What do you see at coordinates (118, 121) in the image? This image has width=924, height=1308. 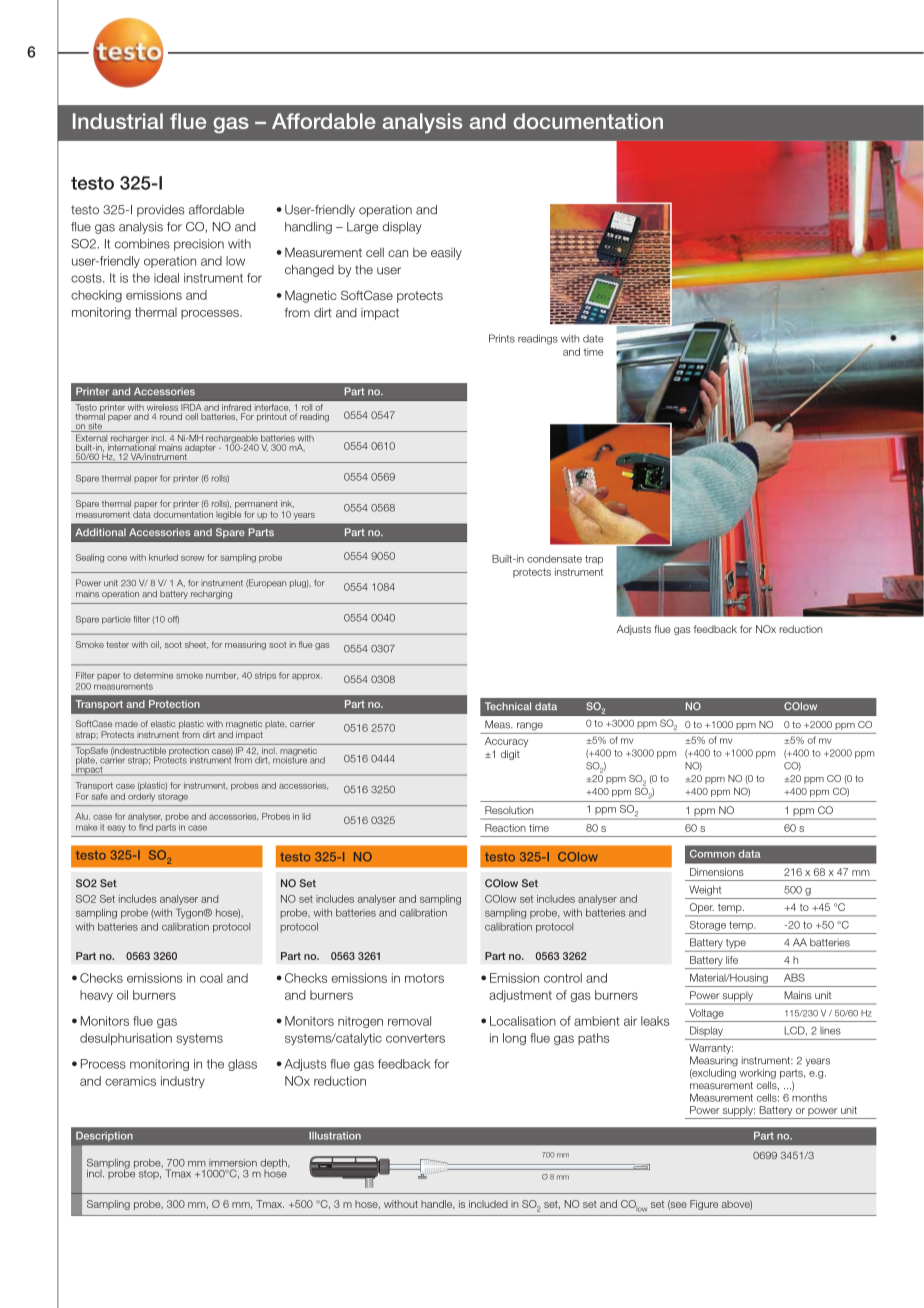 I see `Industrial` at bounding box center [118, 121].
